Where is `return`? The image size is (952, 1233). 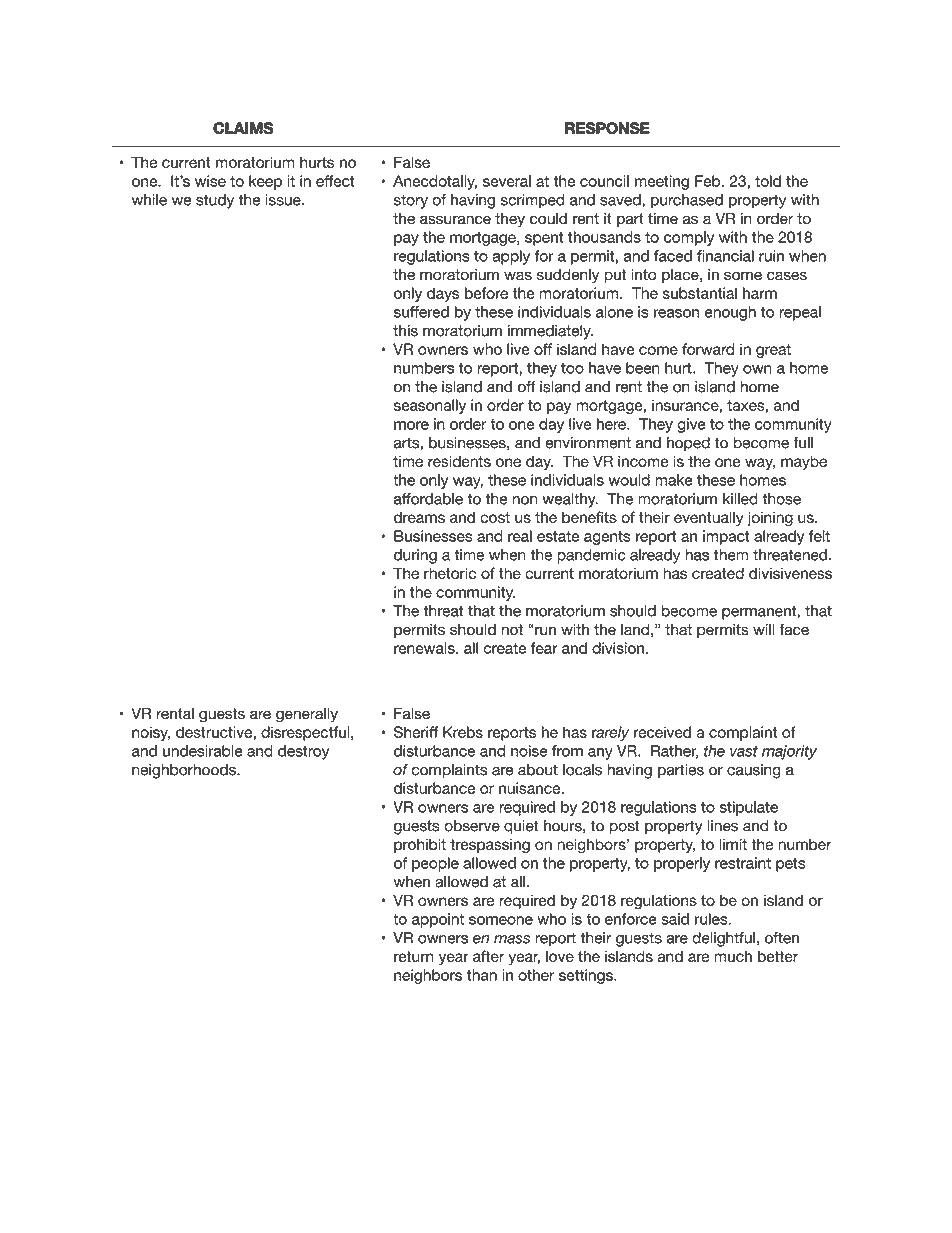
return is located at coordinates (414, 956).
